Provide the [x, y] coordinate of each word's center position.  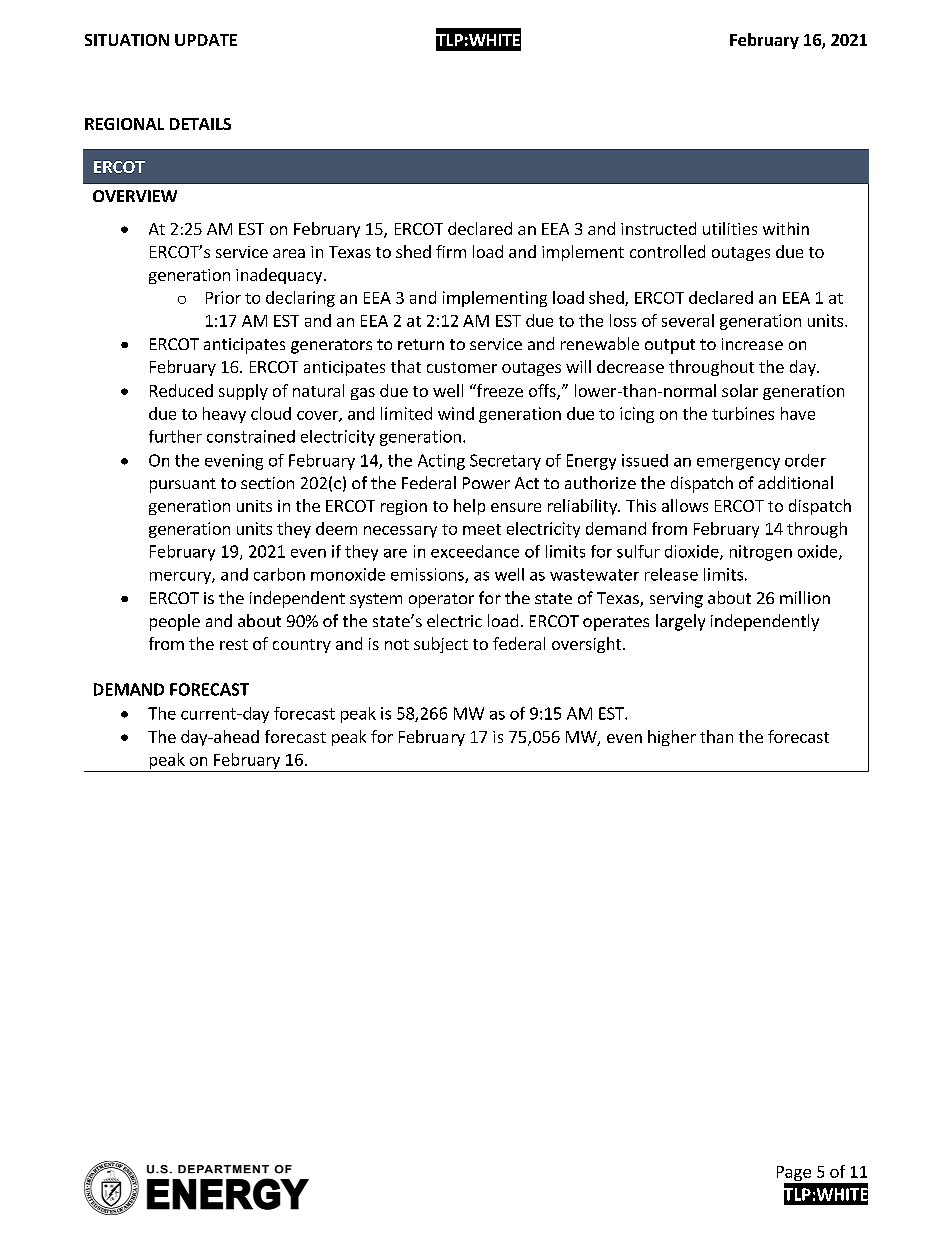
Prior [223, 297]
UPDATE [206, 40]
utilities [730, 228]
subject [441, 645]
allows [685, 505]
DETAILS [200, 124]
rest [234, 644]
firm [451, 251]
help [469, 507]
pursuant [183, 485]
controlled [667, 251]
